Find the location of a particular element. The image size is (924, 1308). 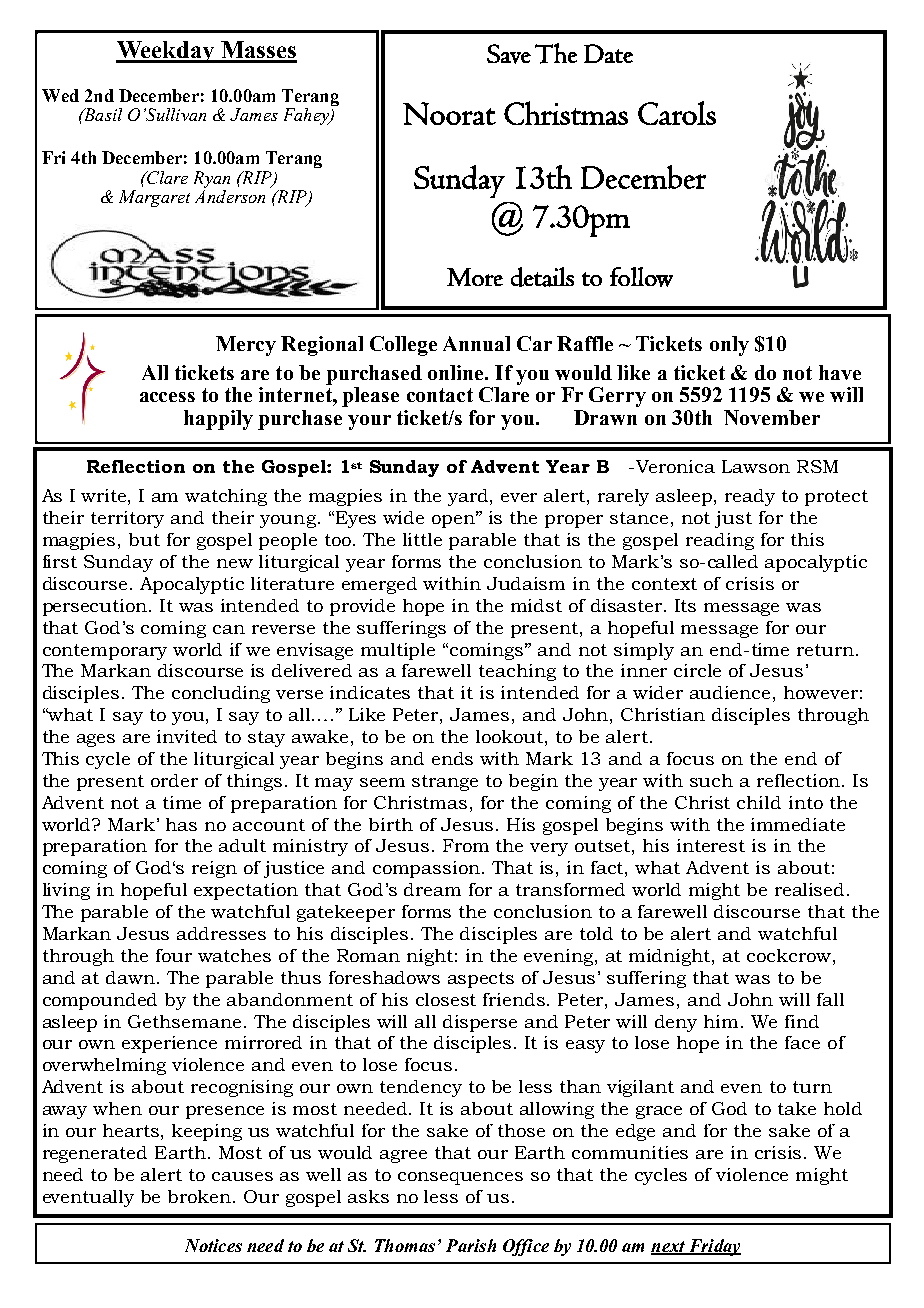

contemporary is located at coordinates (105, 652).
